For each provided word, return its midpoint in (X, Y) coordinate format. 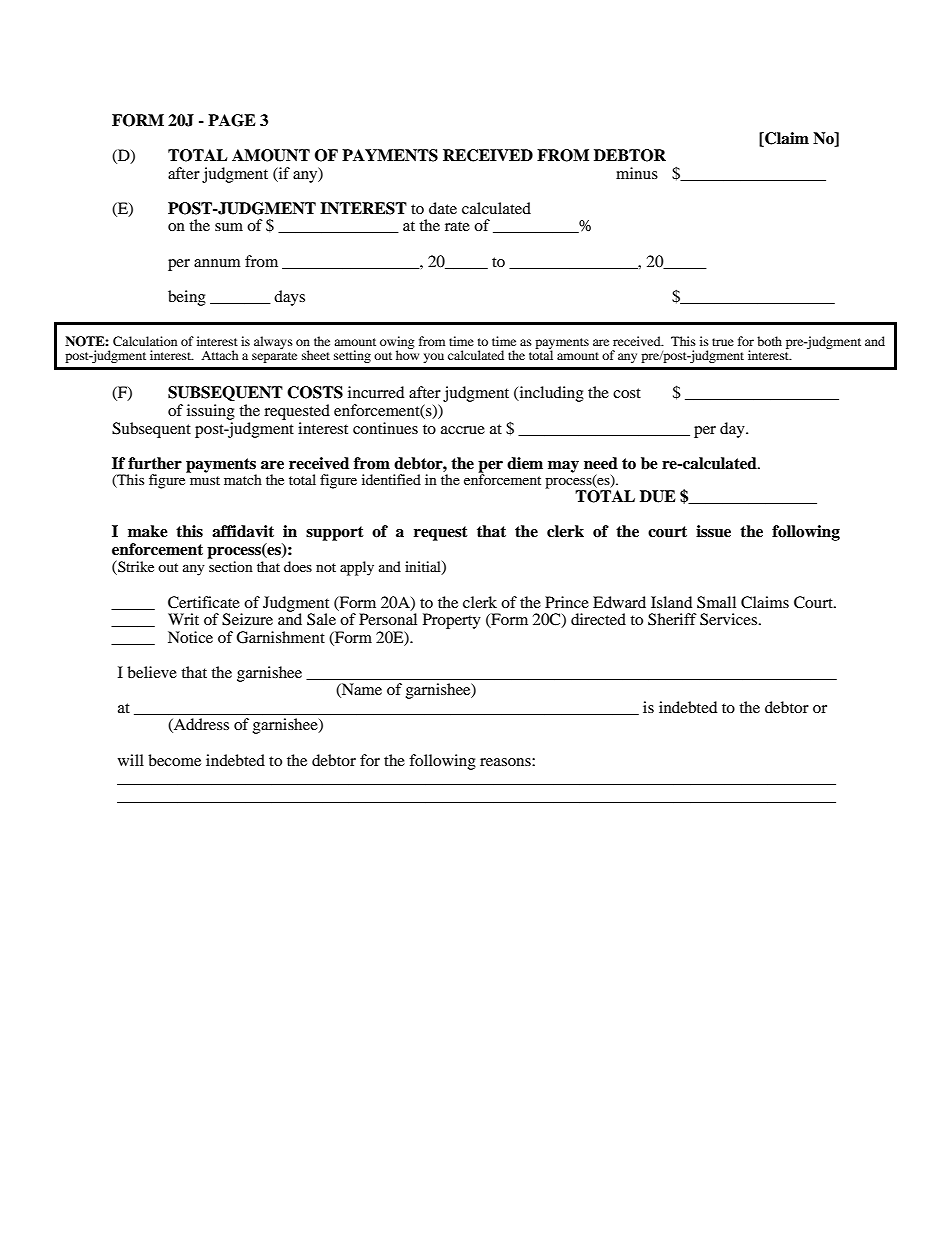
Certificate (204, 602)
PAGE (232, 120)
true (723, 342)
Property (452, 621)
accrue (463, 430)
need (601, 463)
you (433, 358)
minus (637, 173)
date (443, 208)
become (174, 760)
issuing (211, 412)
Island (671, 602)
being (187, 298)
